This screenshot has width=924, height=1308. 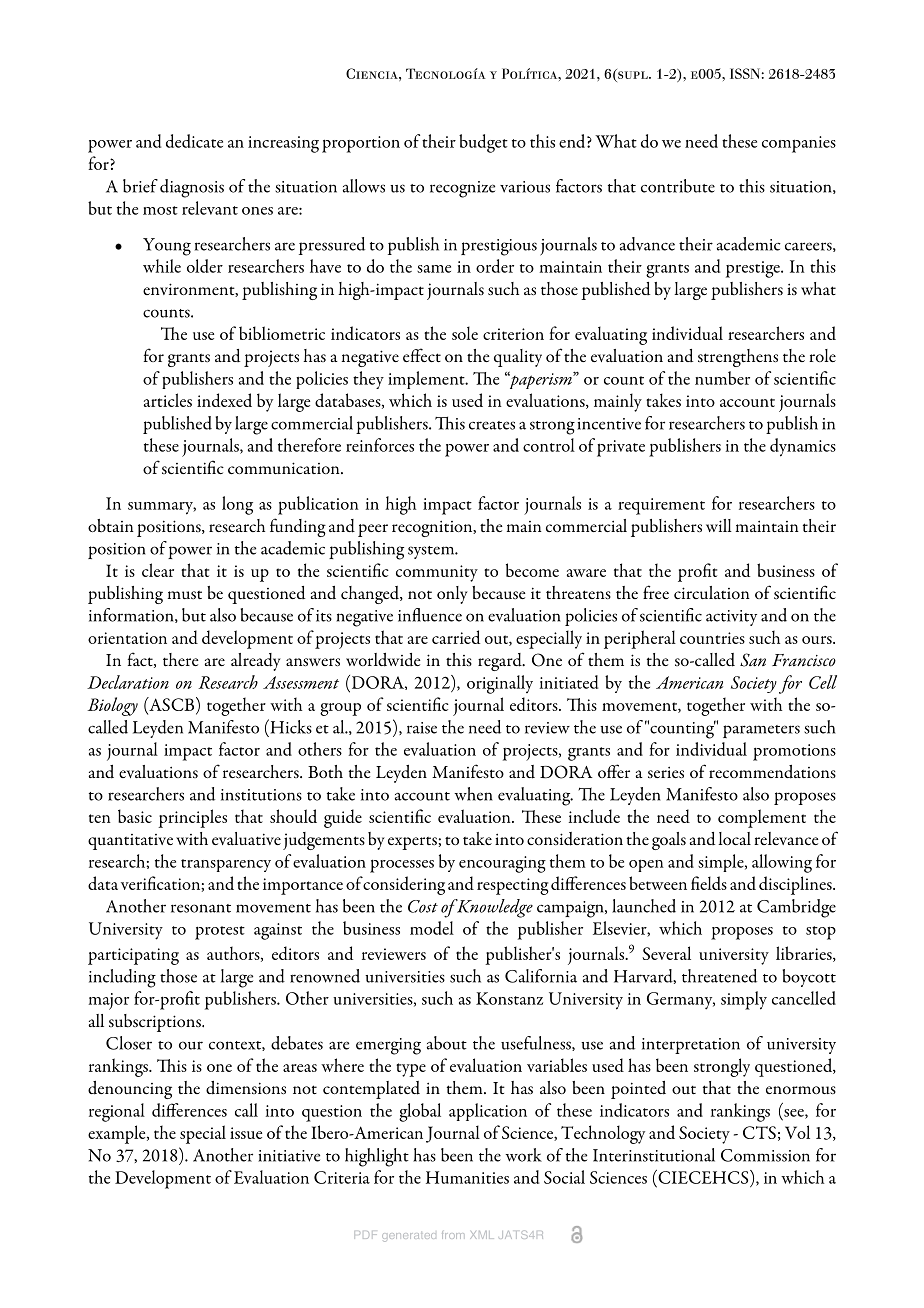 What do you see at coordinates (462, 189) in the screenshot?
I see `recognize` at bounding box center [462, 189].
